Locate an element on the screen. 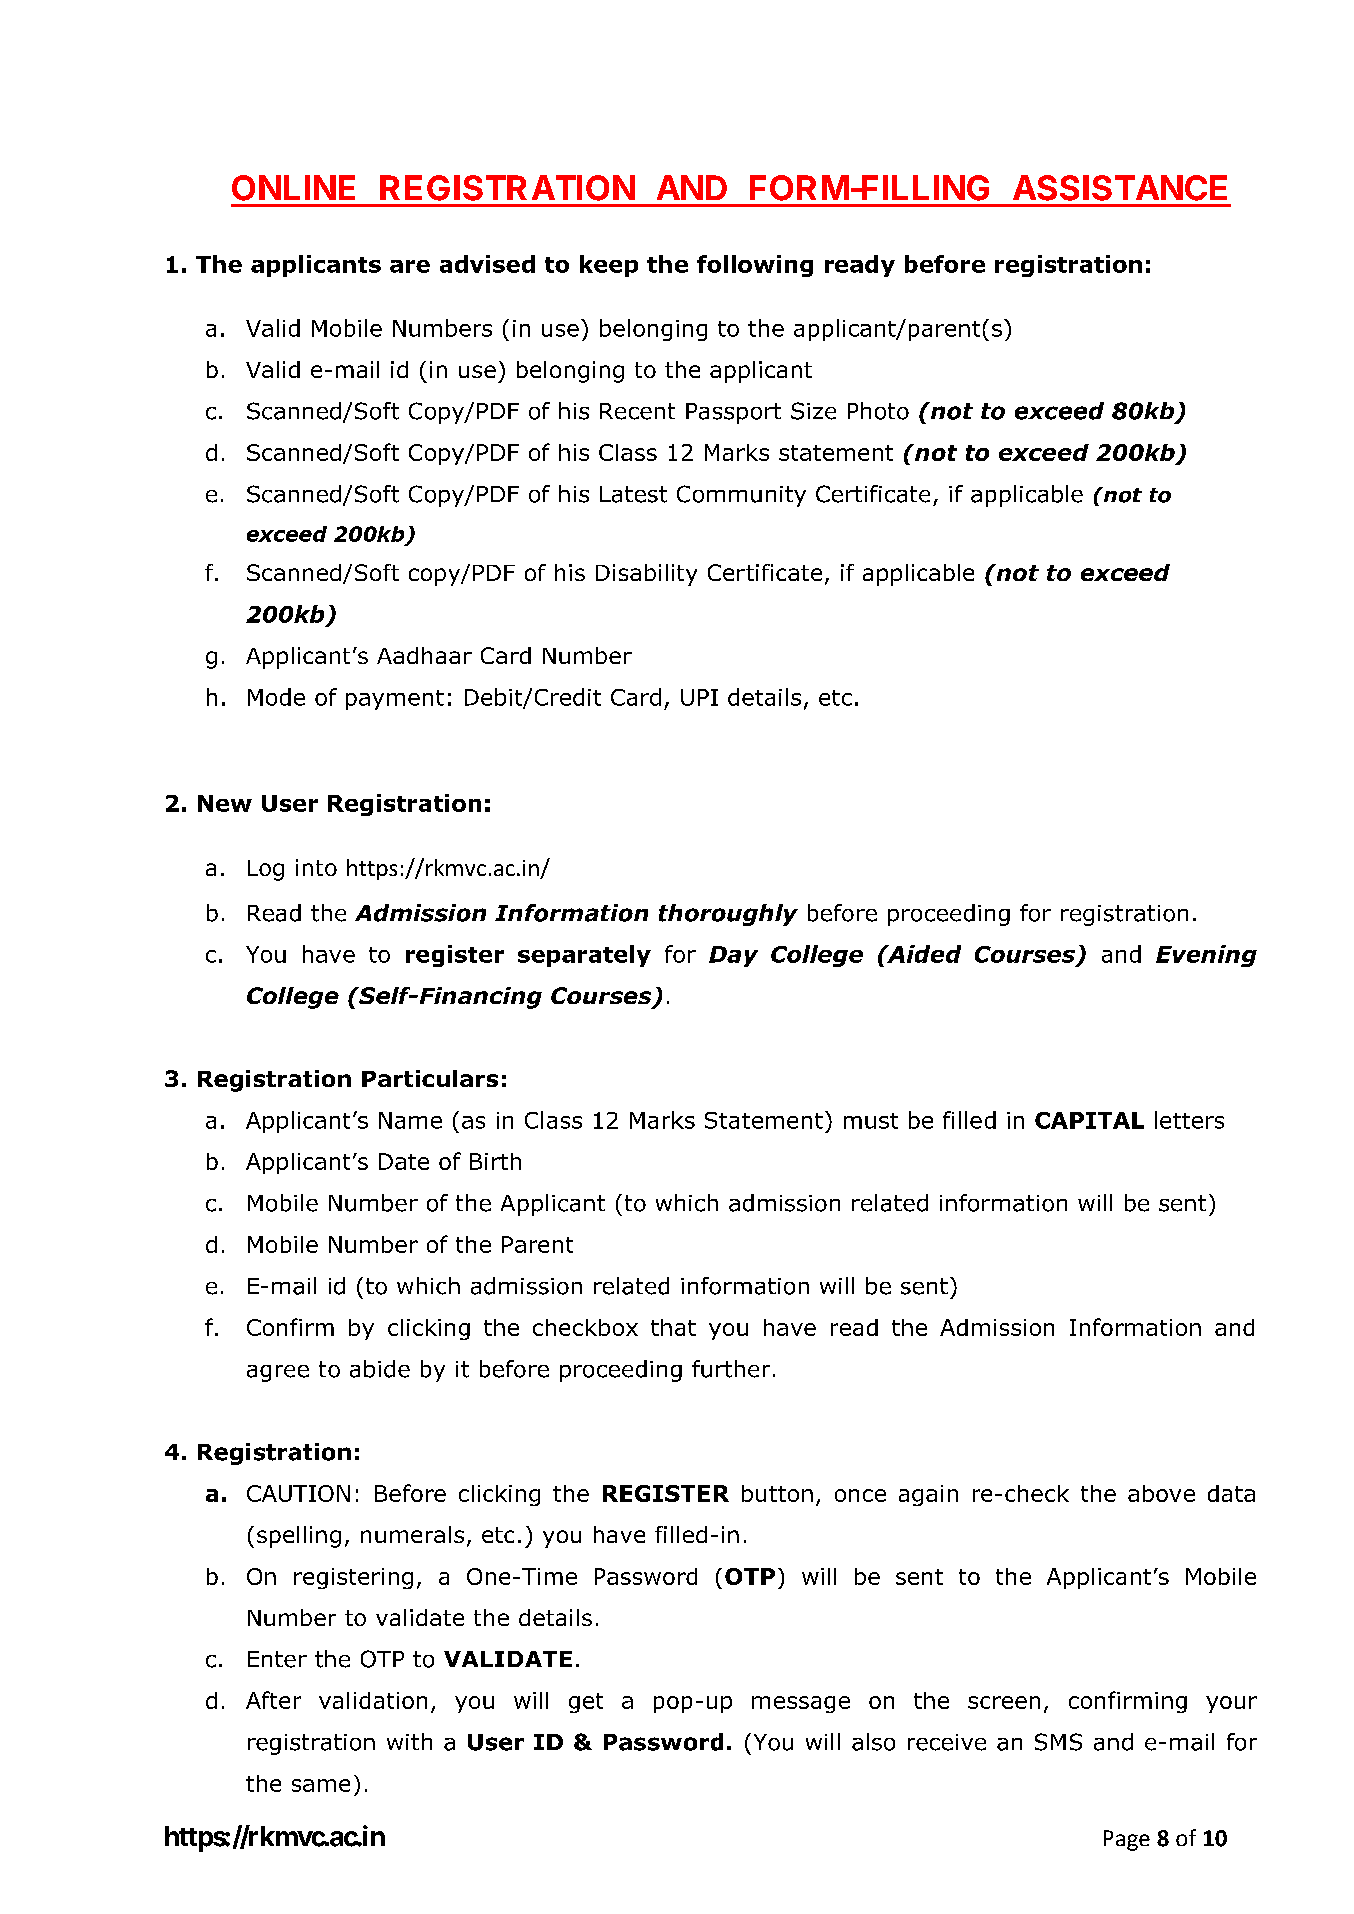 This screenshot has height=1914, width=1354. message is located at coordinates (801, 1704).
